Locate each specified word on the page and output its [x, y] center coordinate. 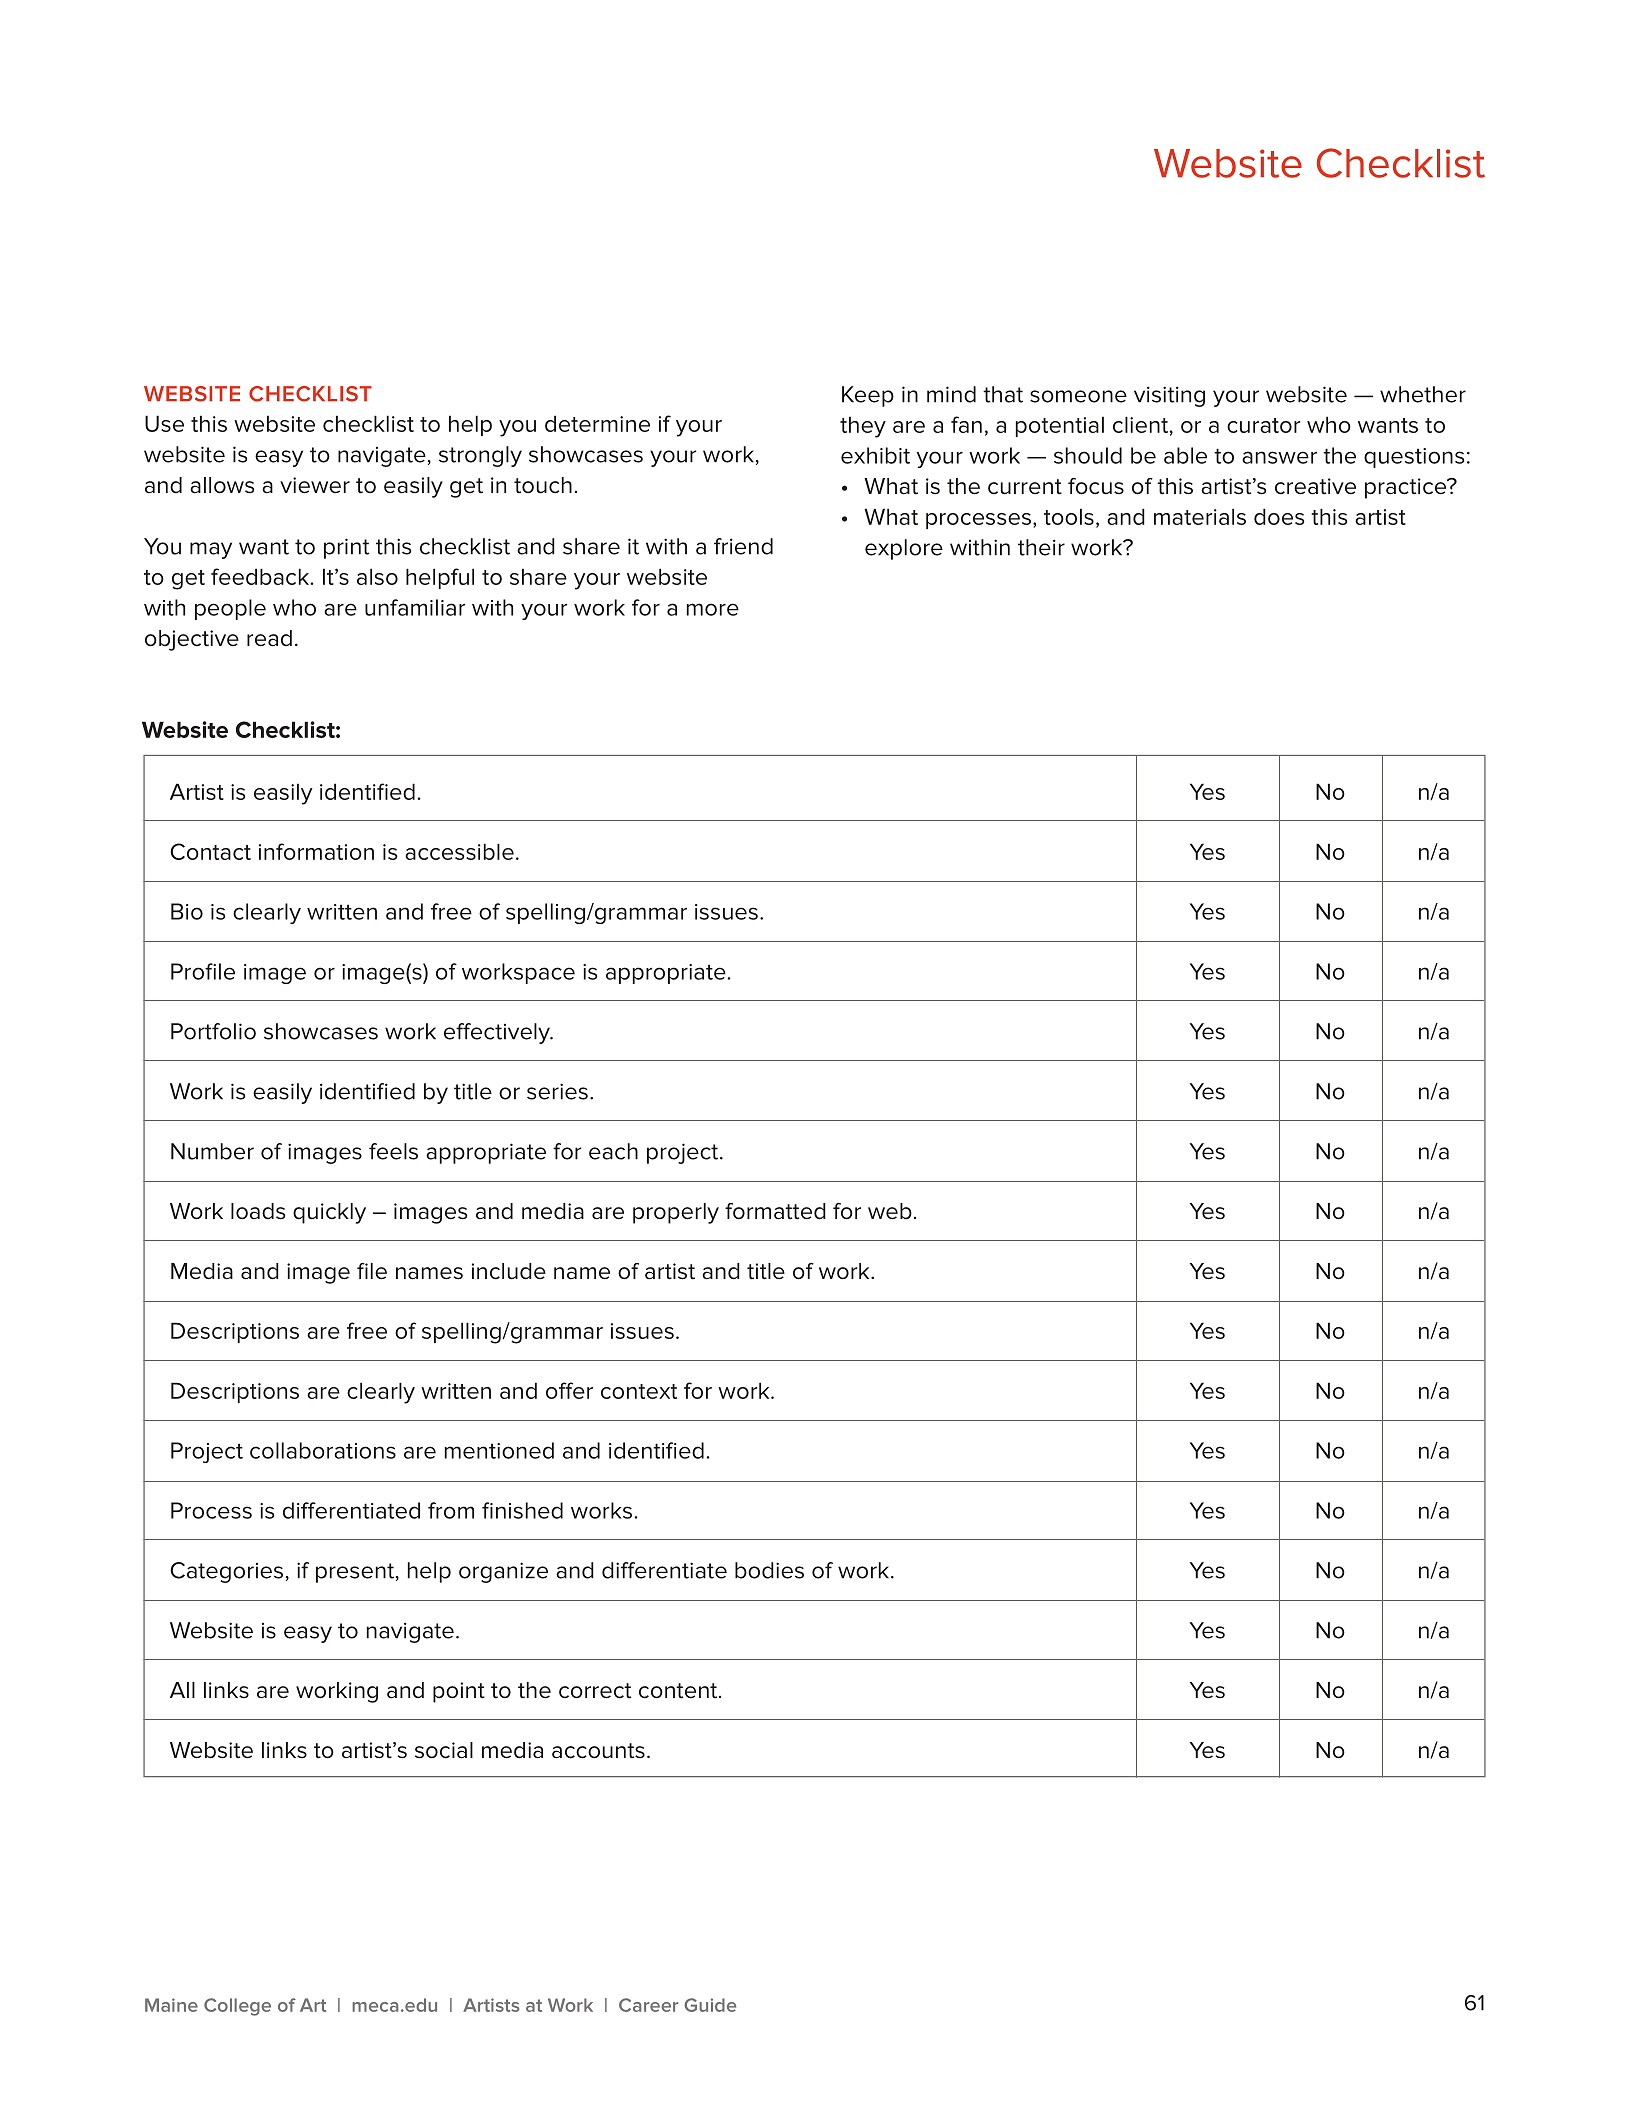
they [863, 427]
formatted [775, 1211]
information [316, 851]
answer [1279, 457]
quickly [329, 1213]
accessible [459, 851]
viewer [315, 485]
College [237, 2007]
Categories [226, 1572]
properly [676, 1213]
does [1279, 516]
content [679, 1691]
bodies [769, 1570]
